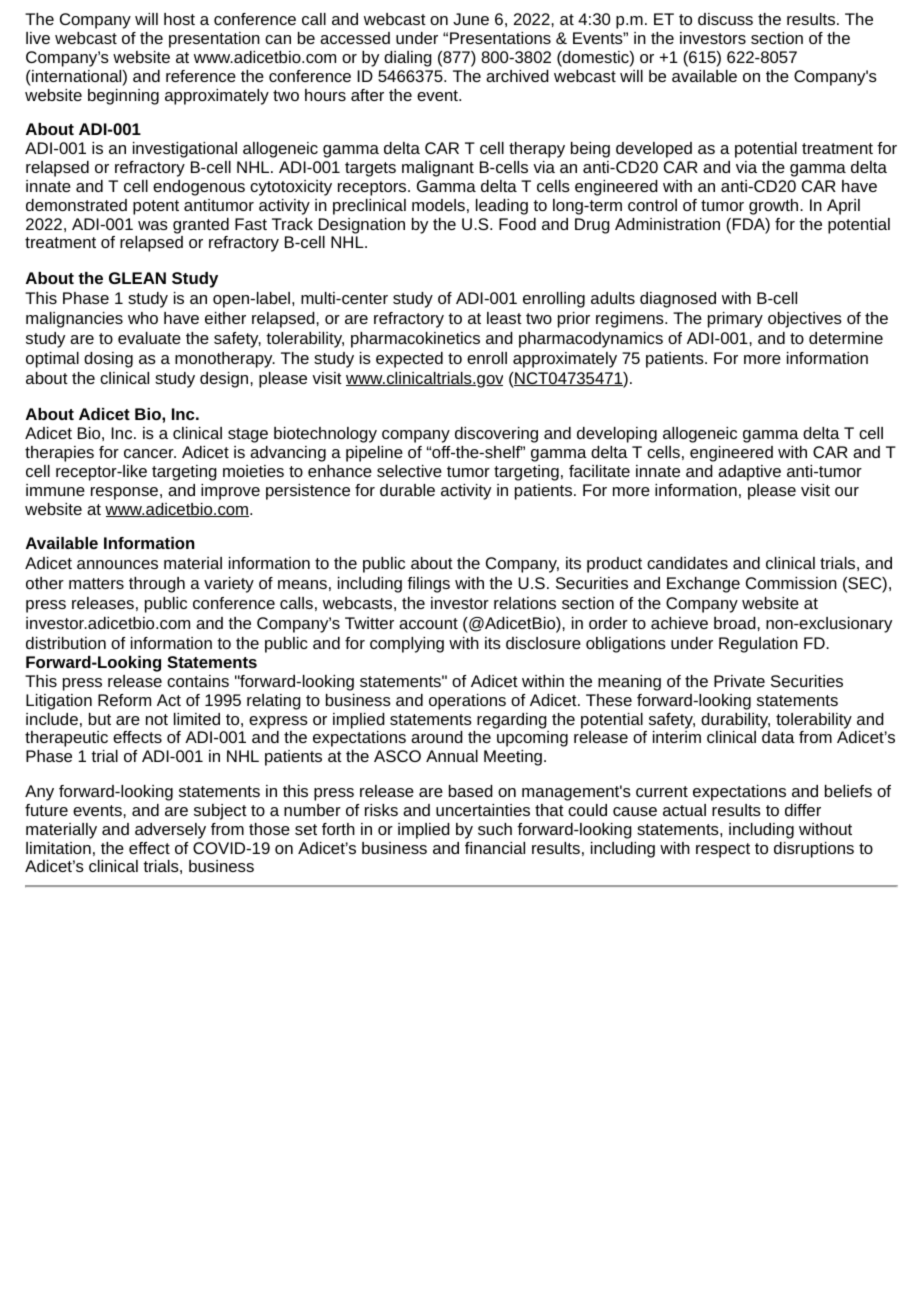  Describe the element at coordinates (170, 831) in the document. I see `adversely` at that location.
